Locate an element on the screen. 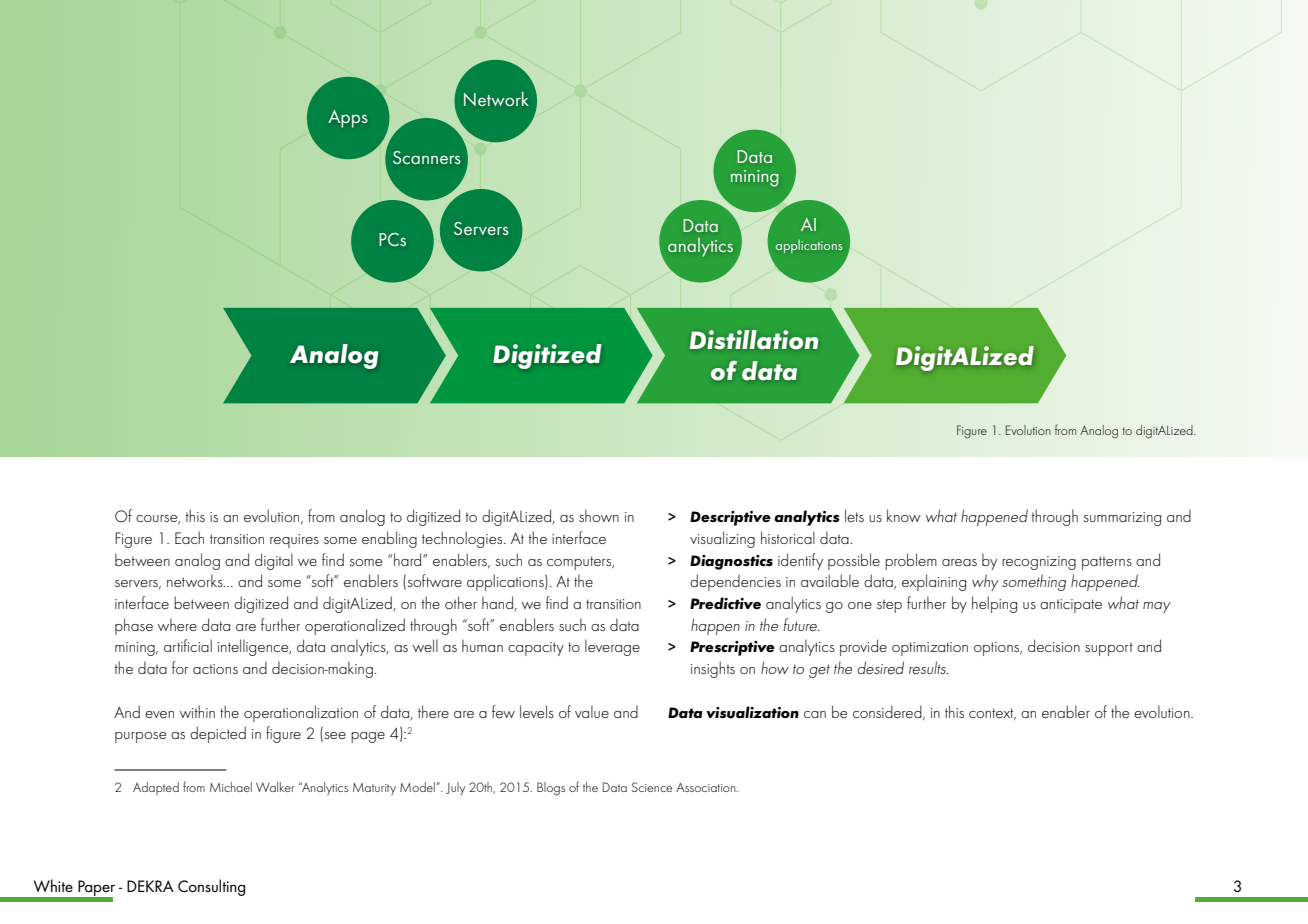 This screenshot has height=924, width=1308. Each is located at coordinates (189, 537).
